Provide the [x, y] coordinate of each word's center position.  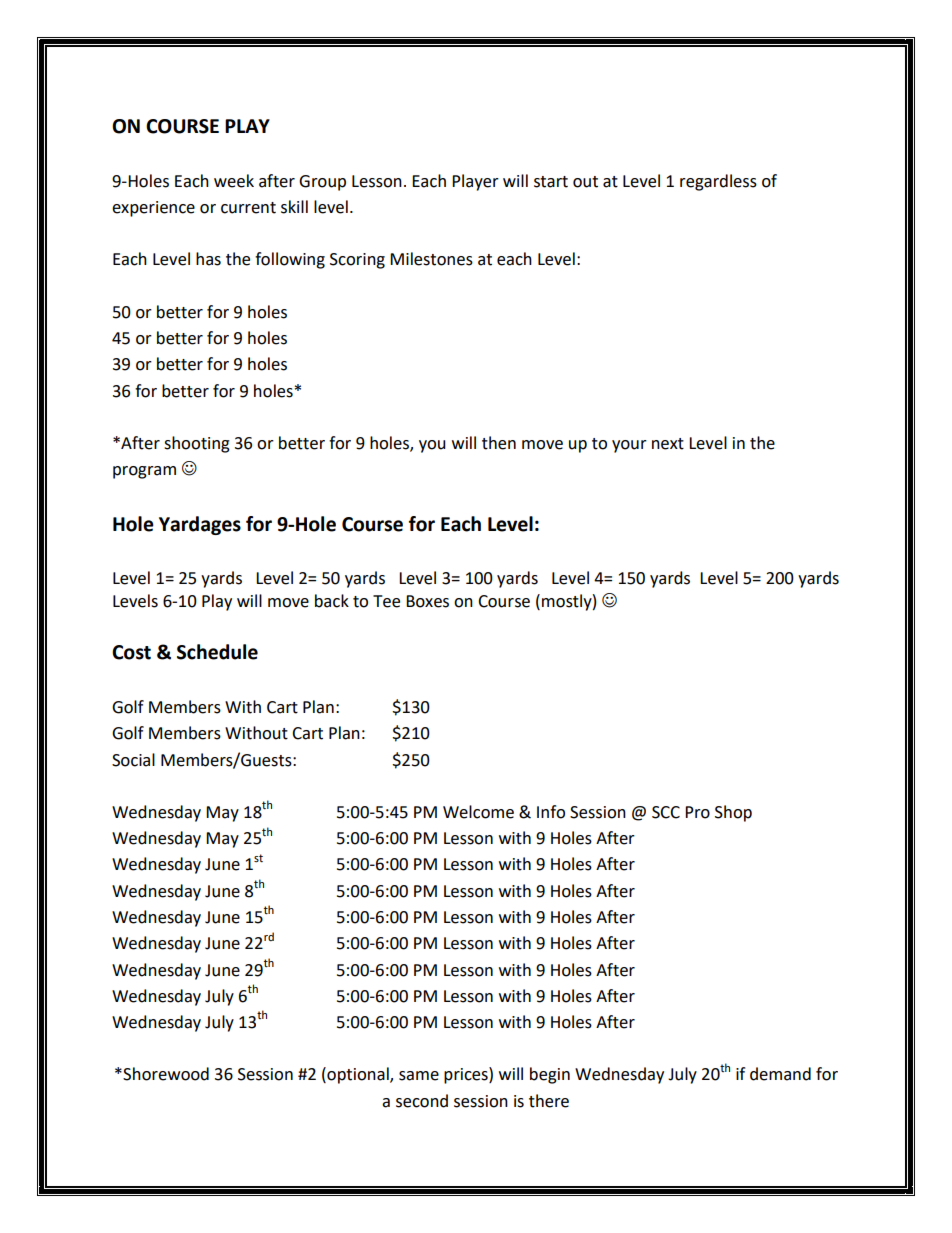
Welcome [478, 812]
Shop [733, 813]
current [248, 208]
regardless [718, 182]
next [668, 444]
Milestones [431, 259]
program [144, 472]
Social [133, 760]
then [499, 443]
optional [358, 1075]
